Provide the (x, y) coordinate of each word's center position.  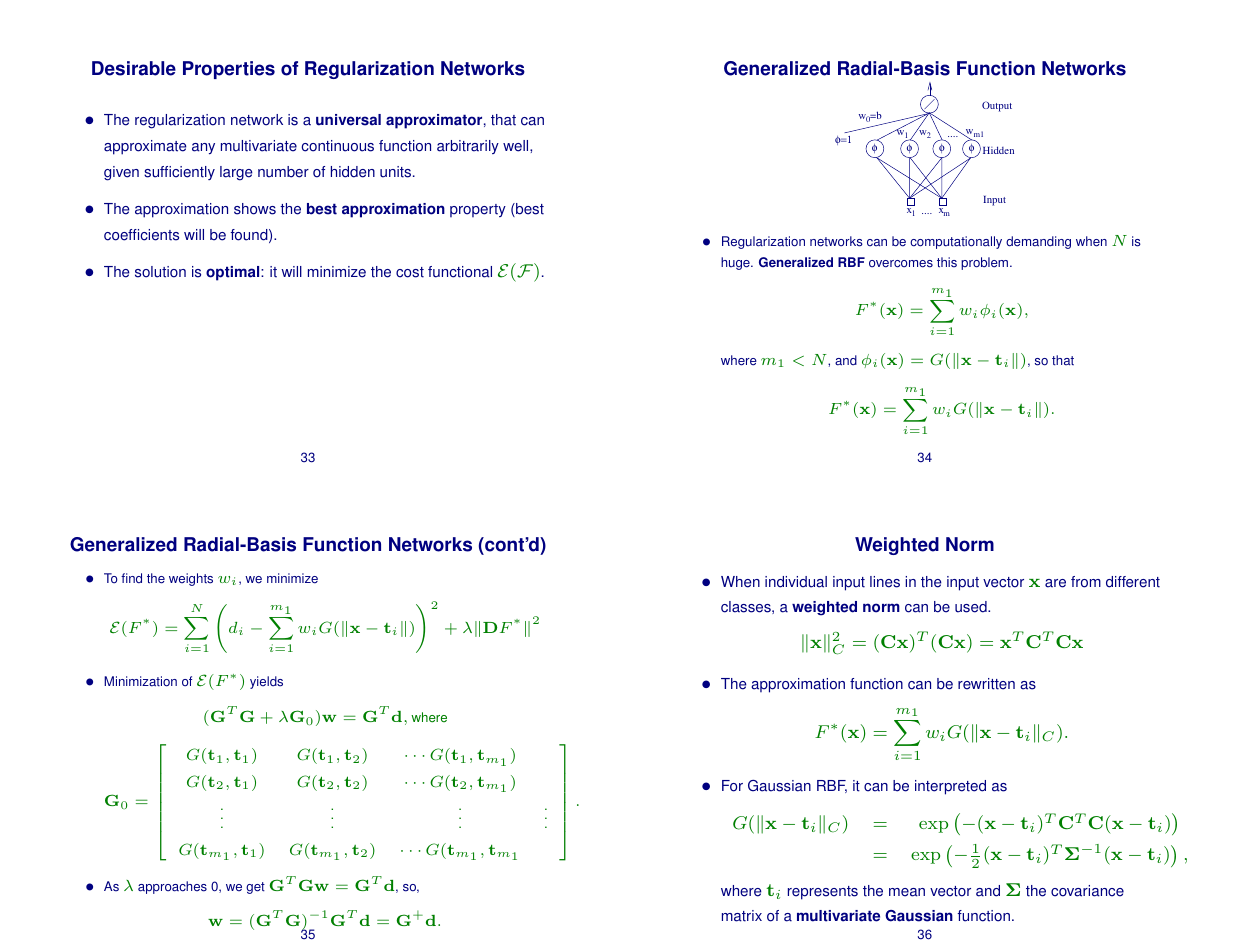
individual (796, 582)
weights (191, 579)
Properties (229, 70)
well (517, 146)
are (1055, 583)
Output (997, 106)
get (255, 888)
